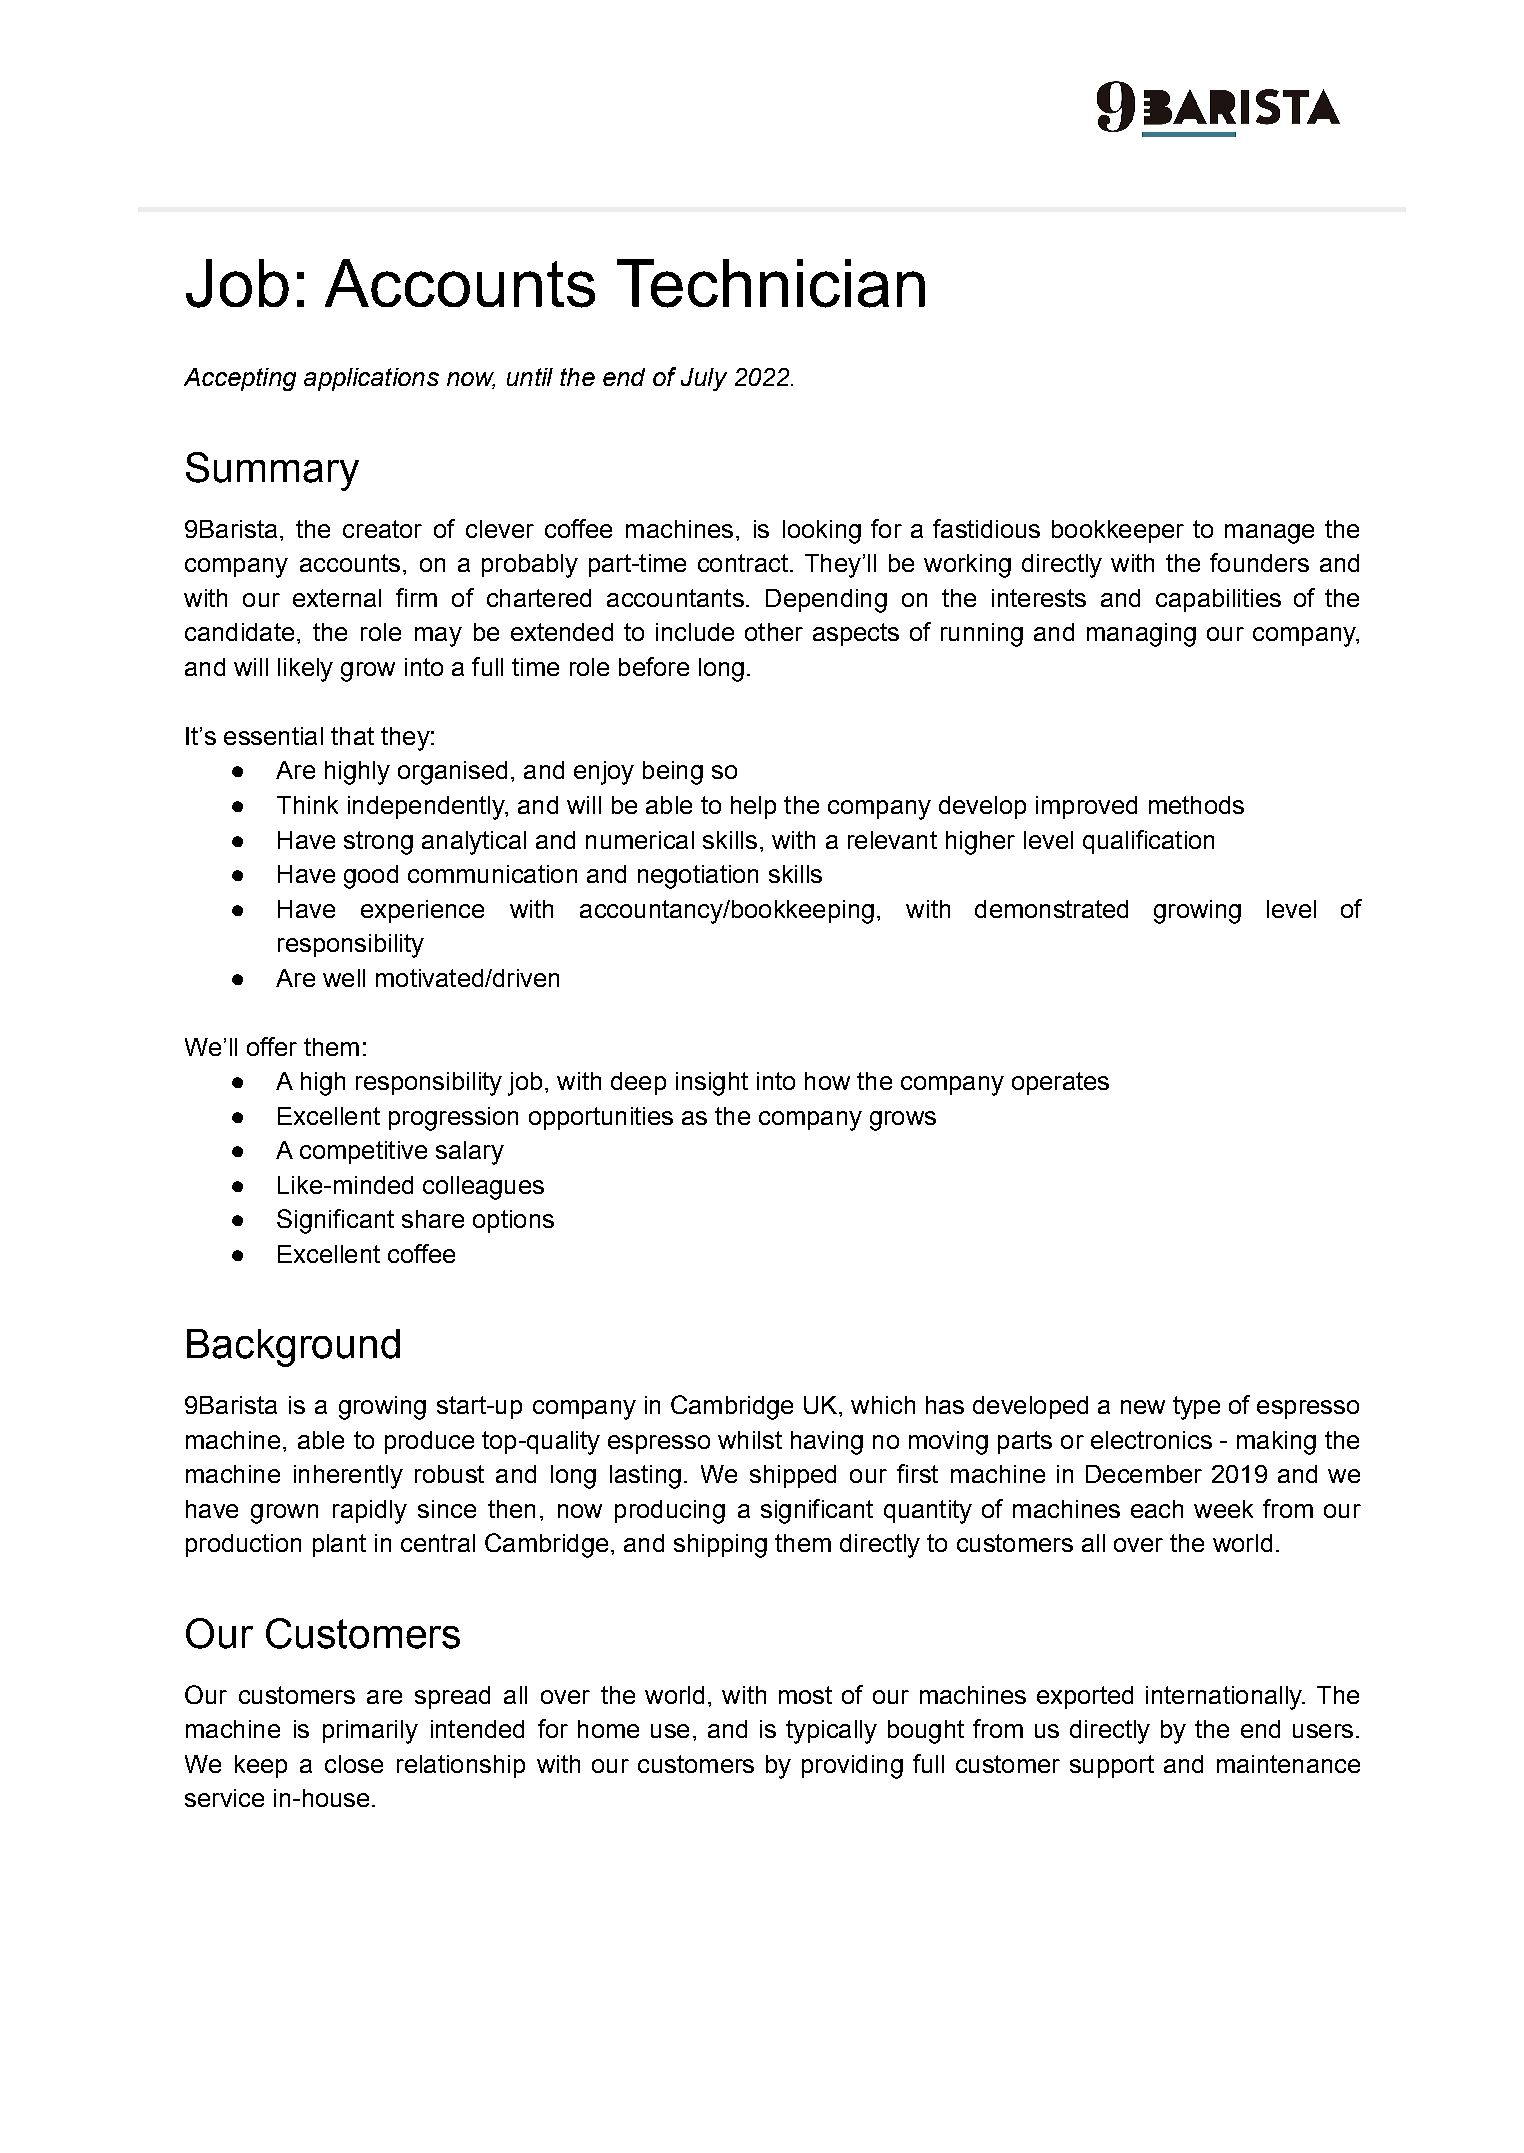 The image size is (1524, 2153). What do you see at coordinates (1269, 534) in the screenshot?
I see `manage` at bounding box center [1269, 534].
